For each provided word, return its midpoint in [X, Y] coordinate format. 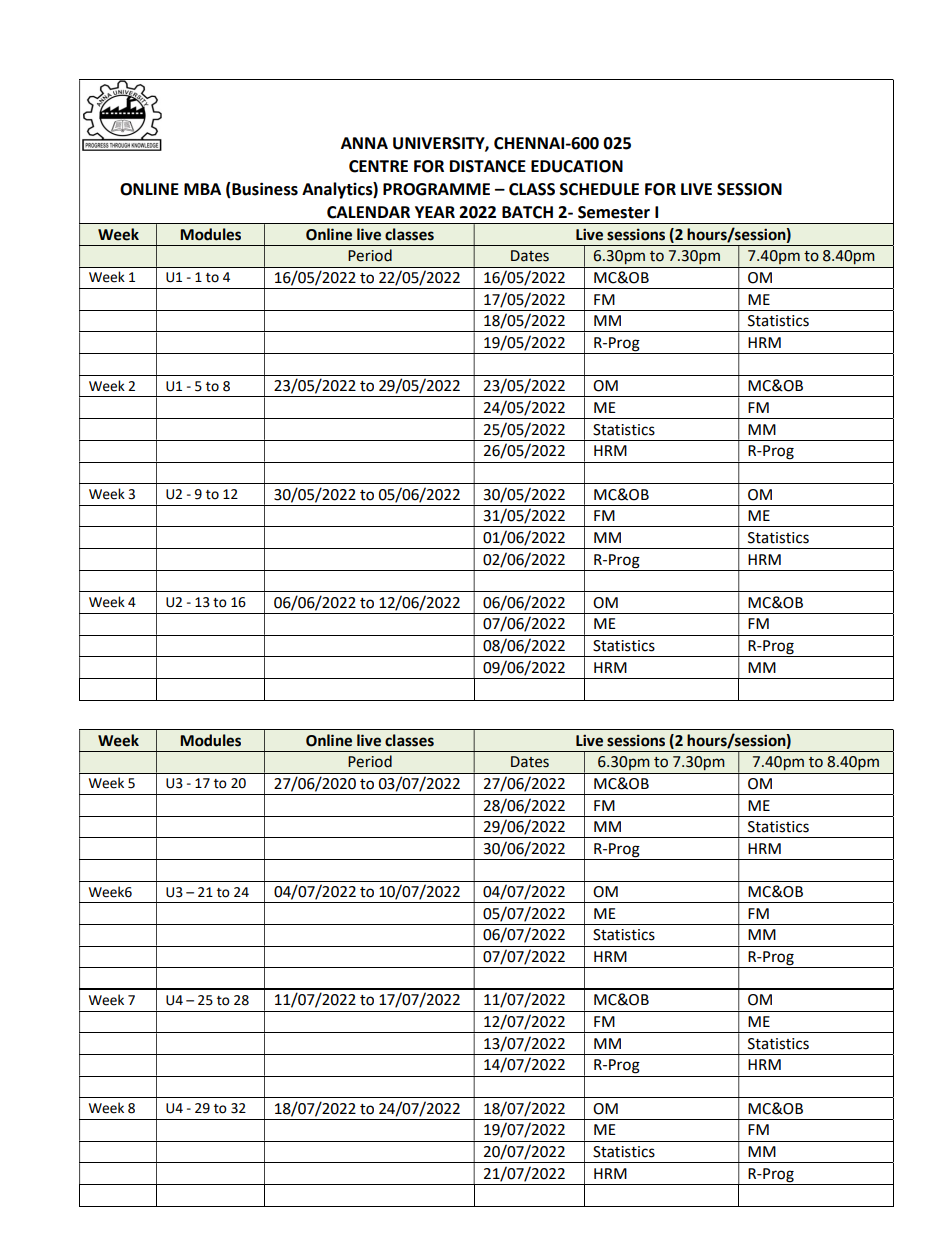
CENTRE [378, 166]
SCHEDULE [599, 189]
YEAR [435, 212]
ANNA [364, 143]
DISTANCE [488, 166]
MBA [202, 189]
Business [264, 190]
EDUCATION [577, 166]
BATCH [527, 212]
